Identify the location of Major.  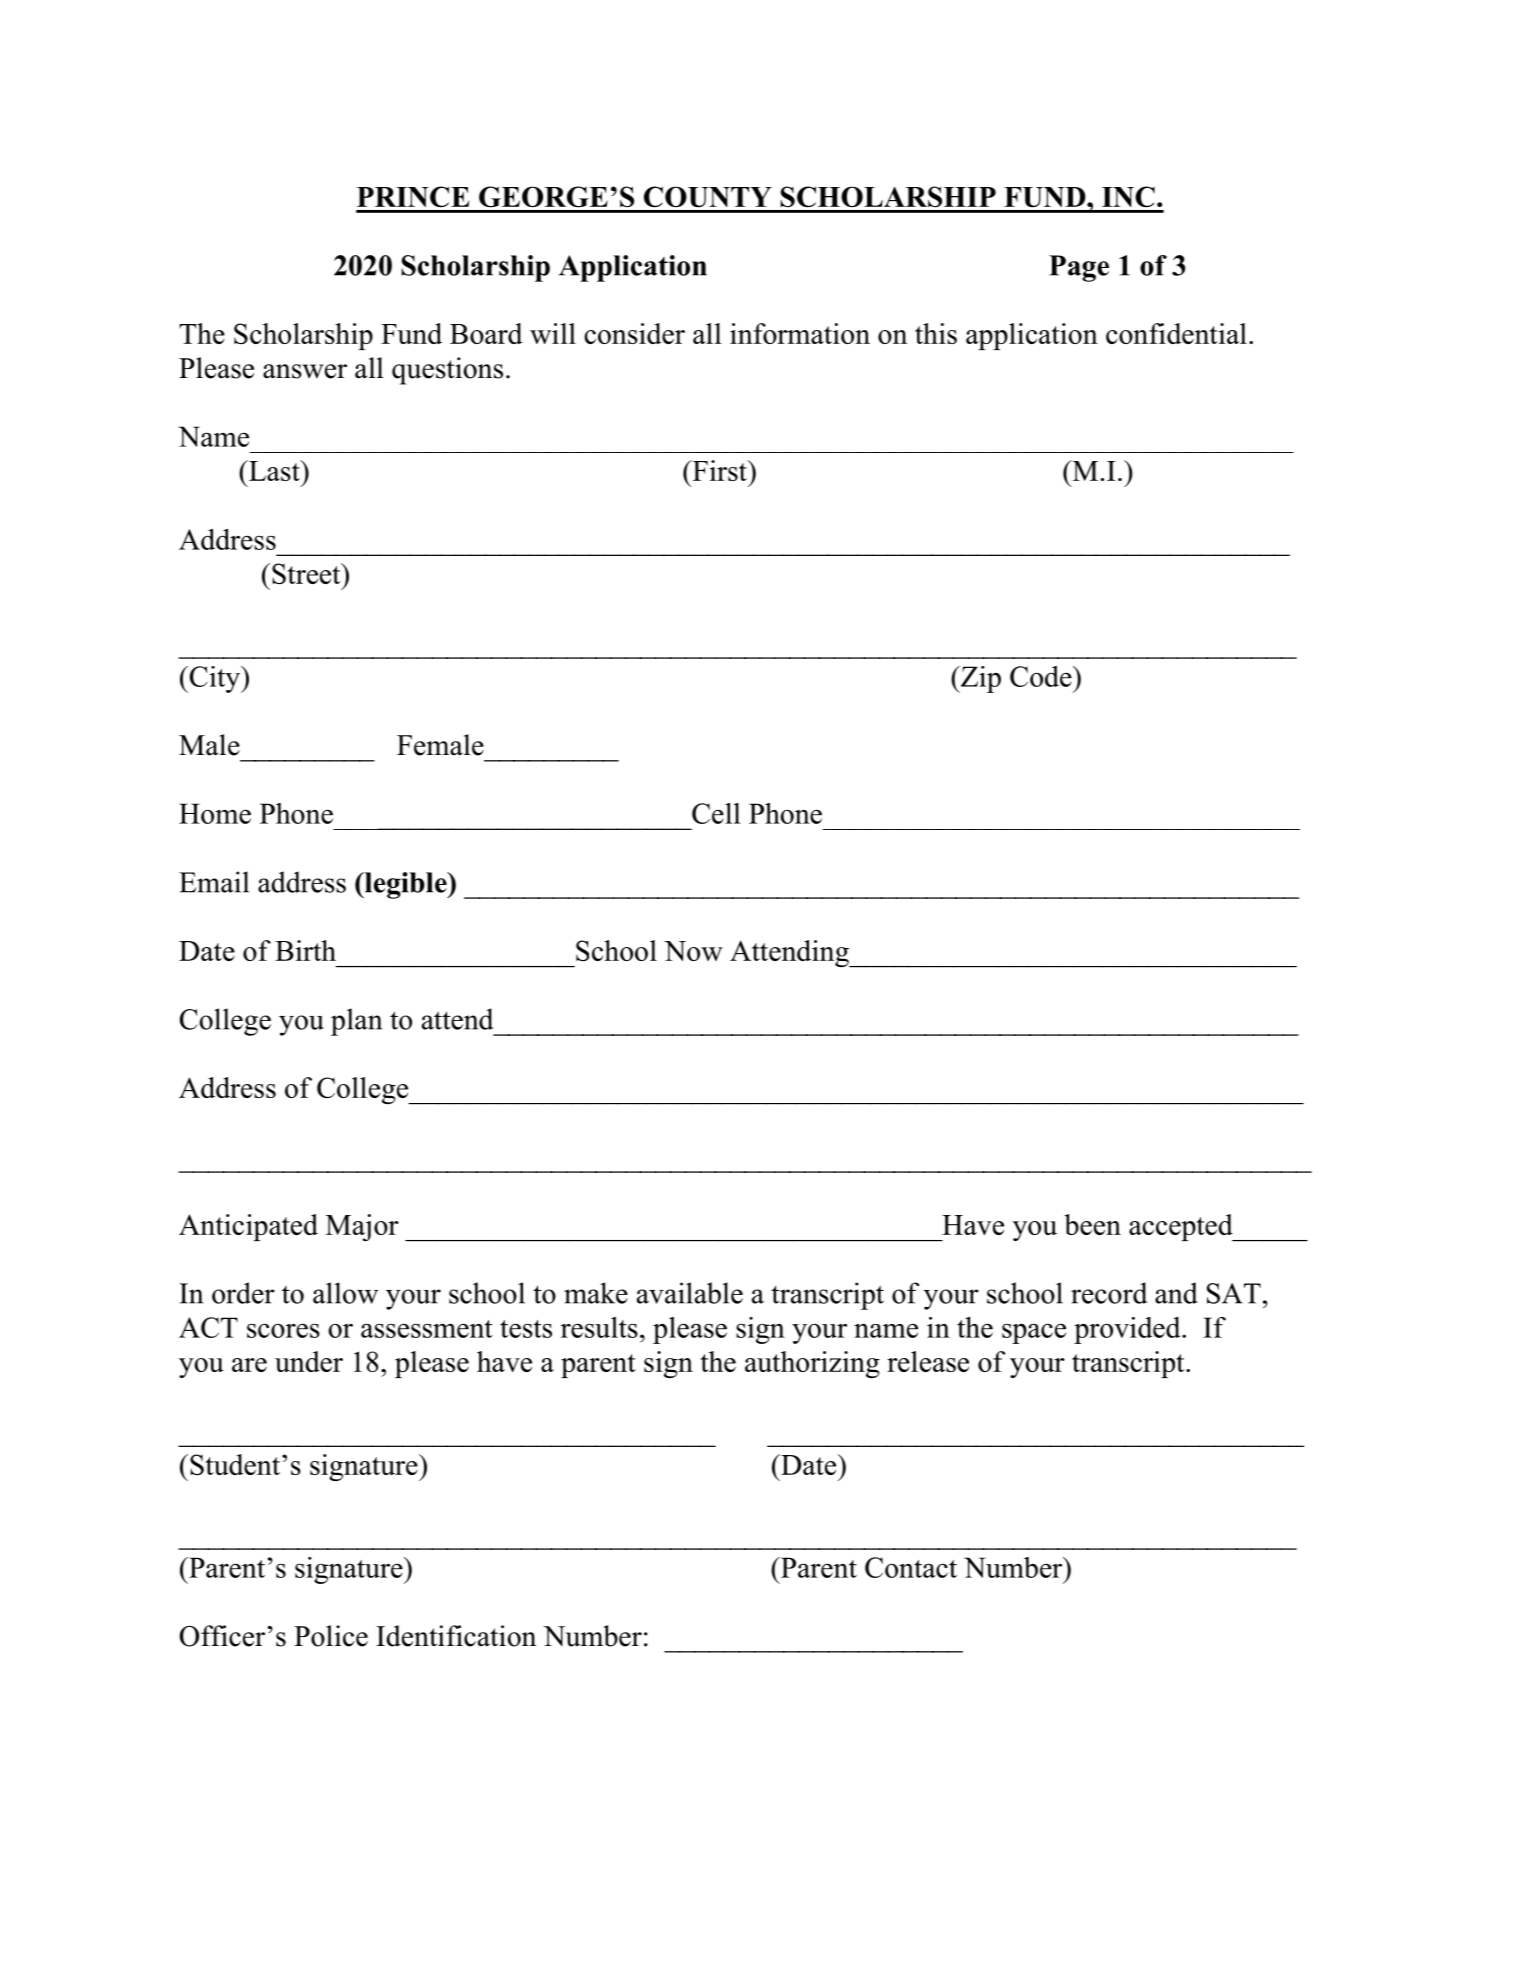
(362, 1227).
